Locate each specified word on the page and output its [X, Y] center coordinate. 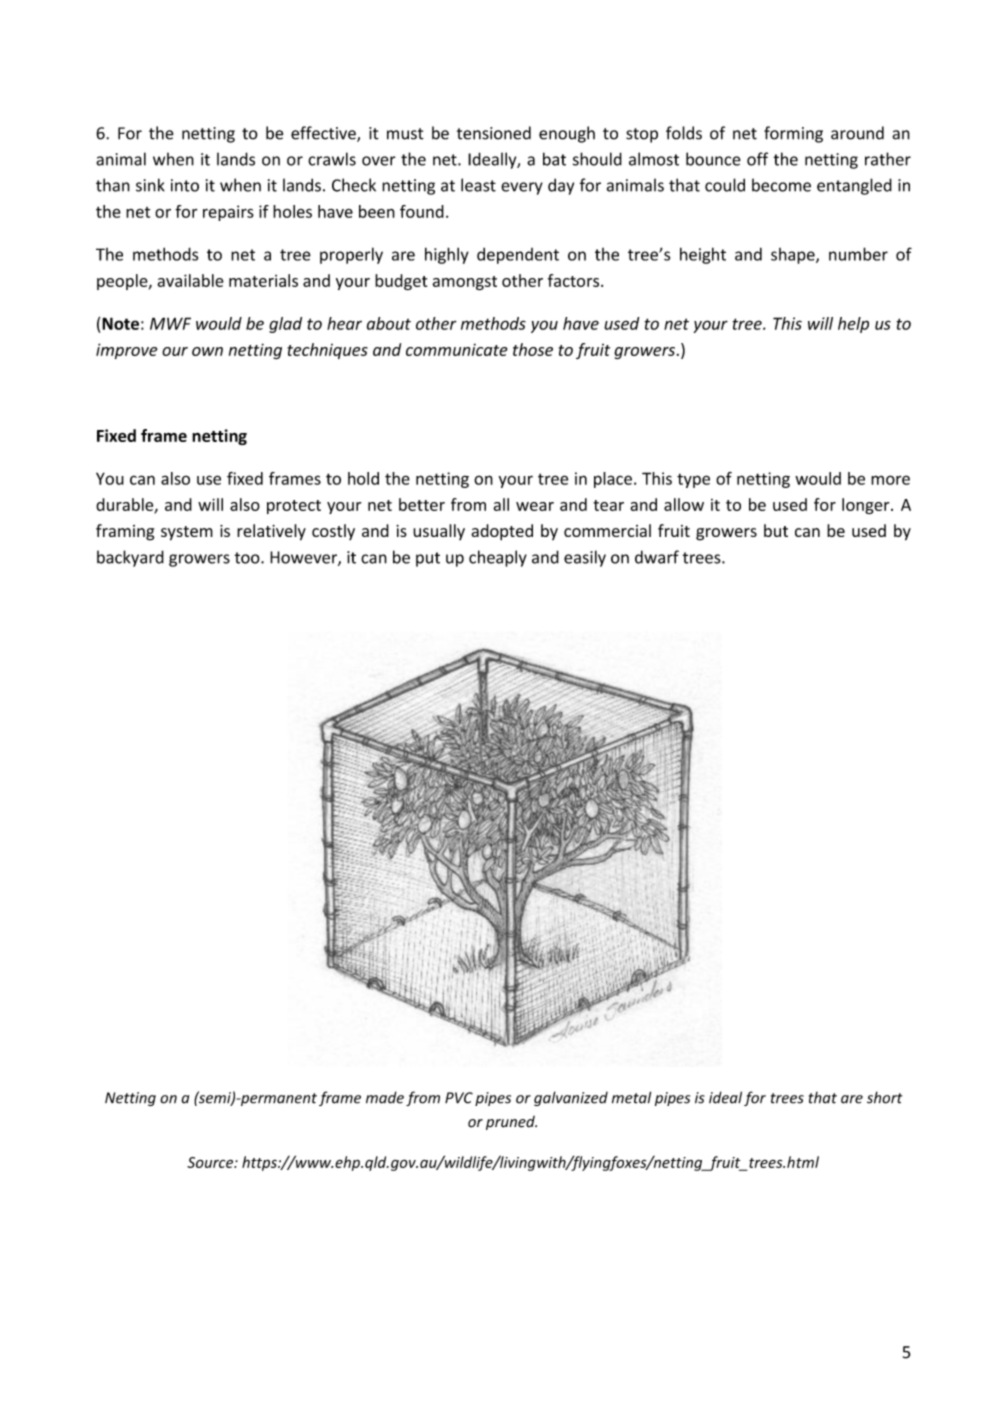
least [478, 185]
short [884, 1097]
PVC [459, 1098]
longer [867, 506]
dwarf [657, 557]
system [187, 533]
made [385, 1097]
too [248, 558]
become [781, 185]
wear [535, 506]
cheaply [498, 558]
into [185, 185]
